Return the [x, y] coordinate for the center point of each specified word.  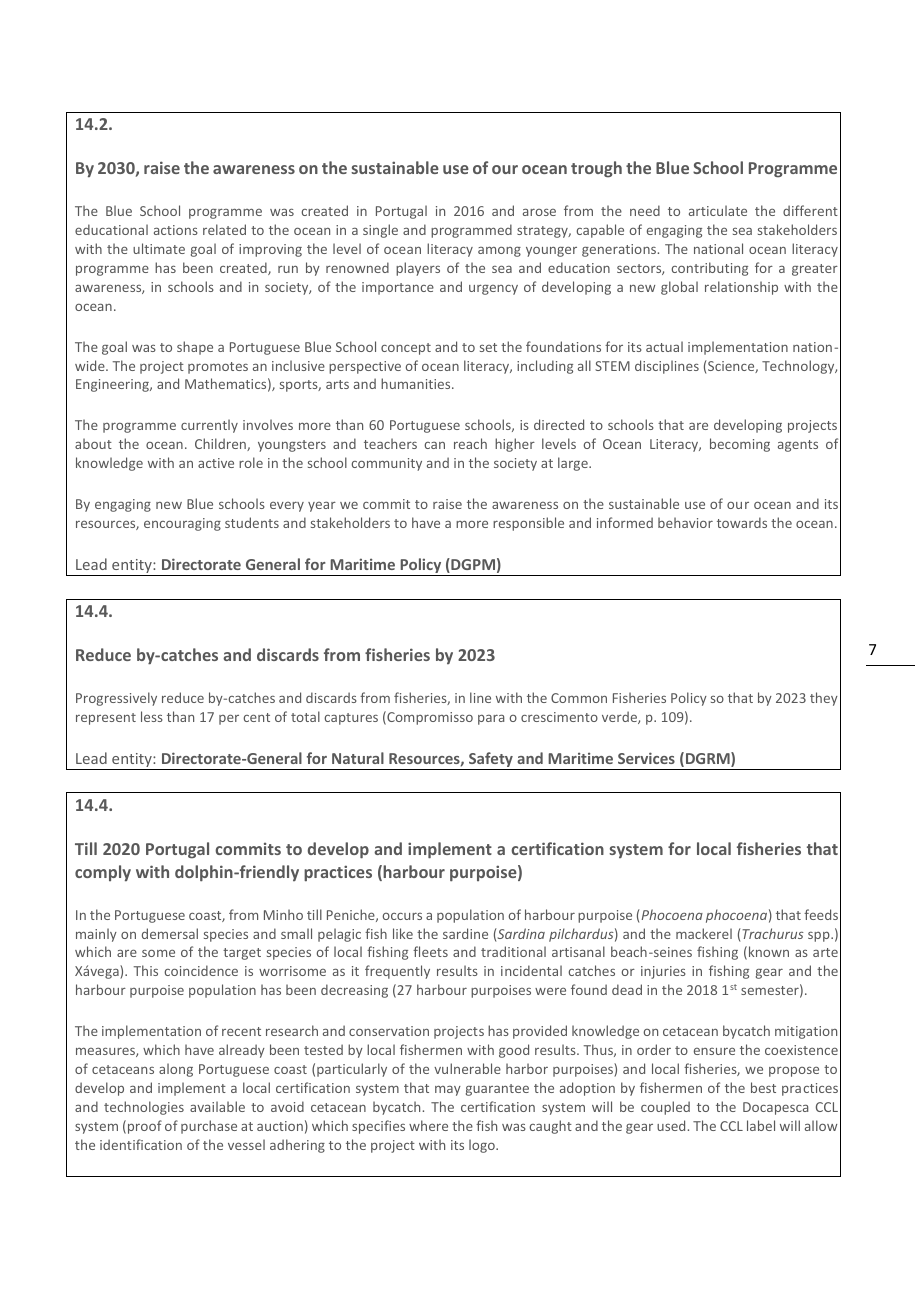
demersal [170, 933]
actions [176, 230]
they [824, 699]
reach [470, 443]
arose [539, 212]
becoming [740, 445]
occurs [402, 916]
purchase [209, 1127]
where [428, 1125]
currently [209, 426]
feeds [821, 914]
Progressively [116, 699]
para [491, 719]
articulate [718, 210]
